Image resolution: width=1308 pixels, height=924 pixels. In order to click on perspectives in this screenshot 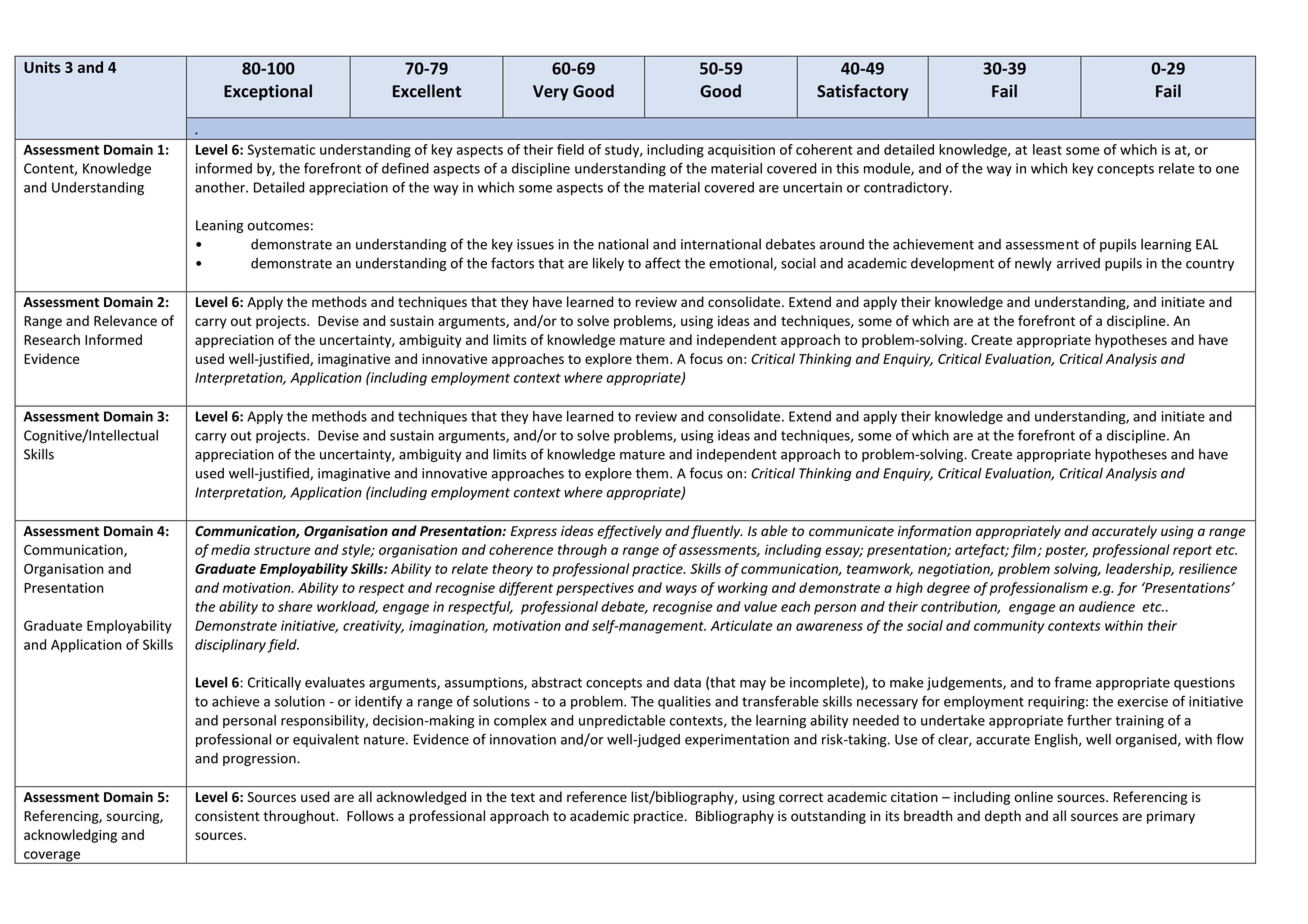, I will do `click(595, 589)`.
